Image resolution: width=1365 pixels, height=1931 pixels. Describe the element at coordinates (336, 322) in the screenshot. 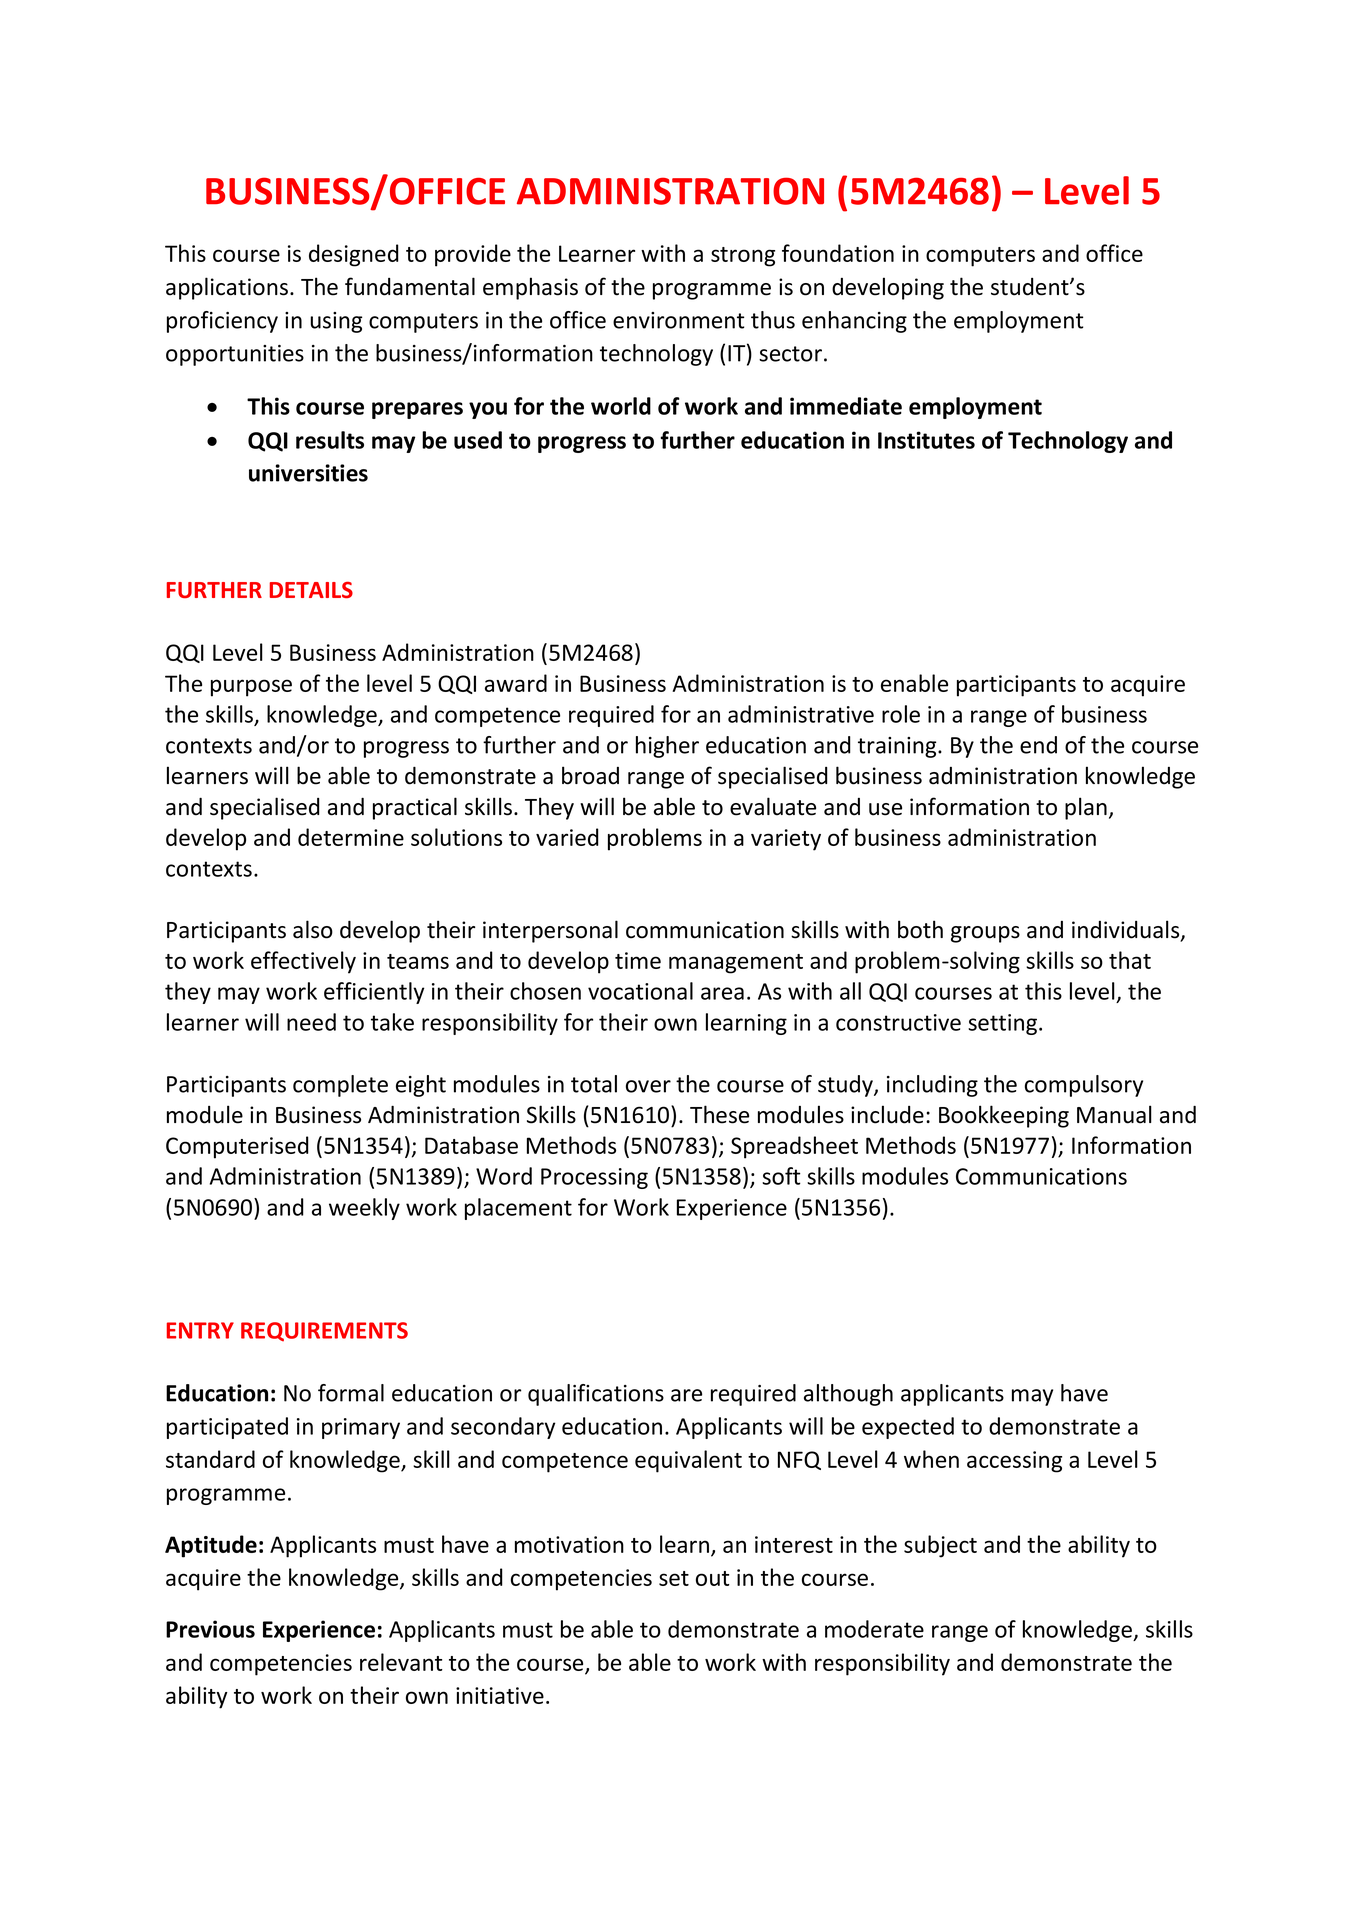

I see `using` at that location.
